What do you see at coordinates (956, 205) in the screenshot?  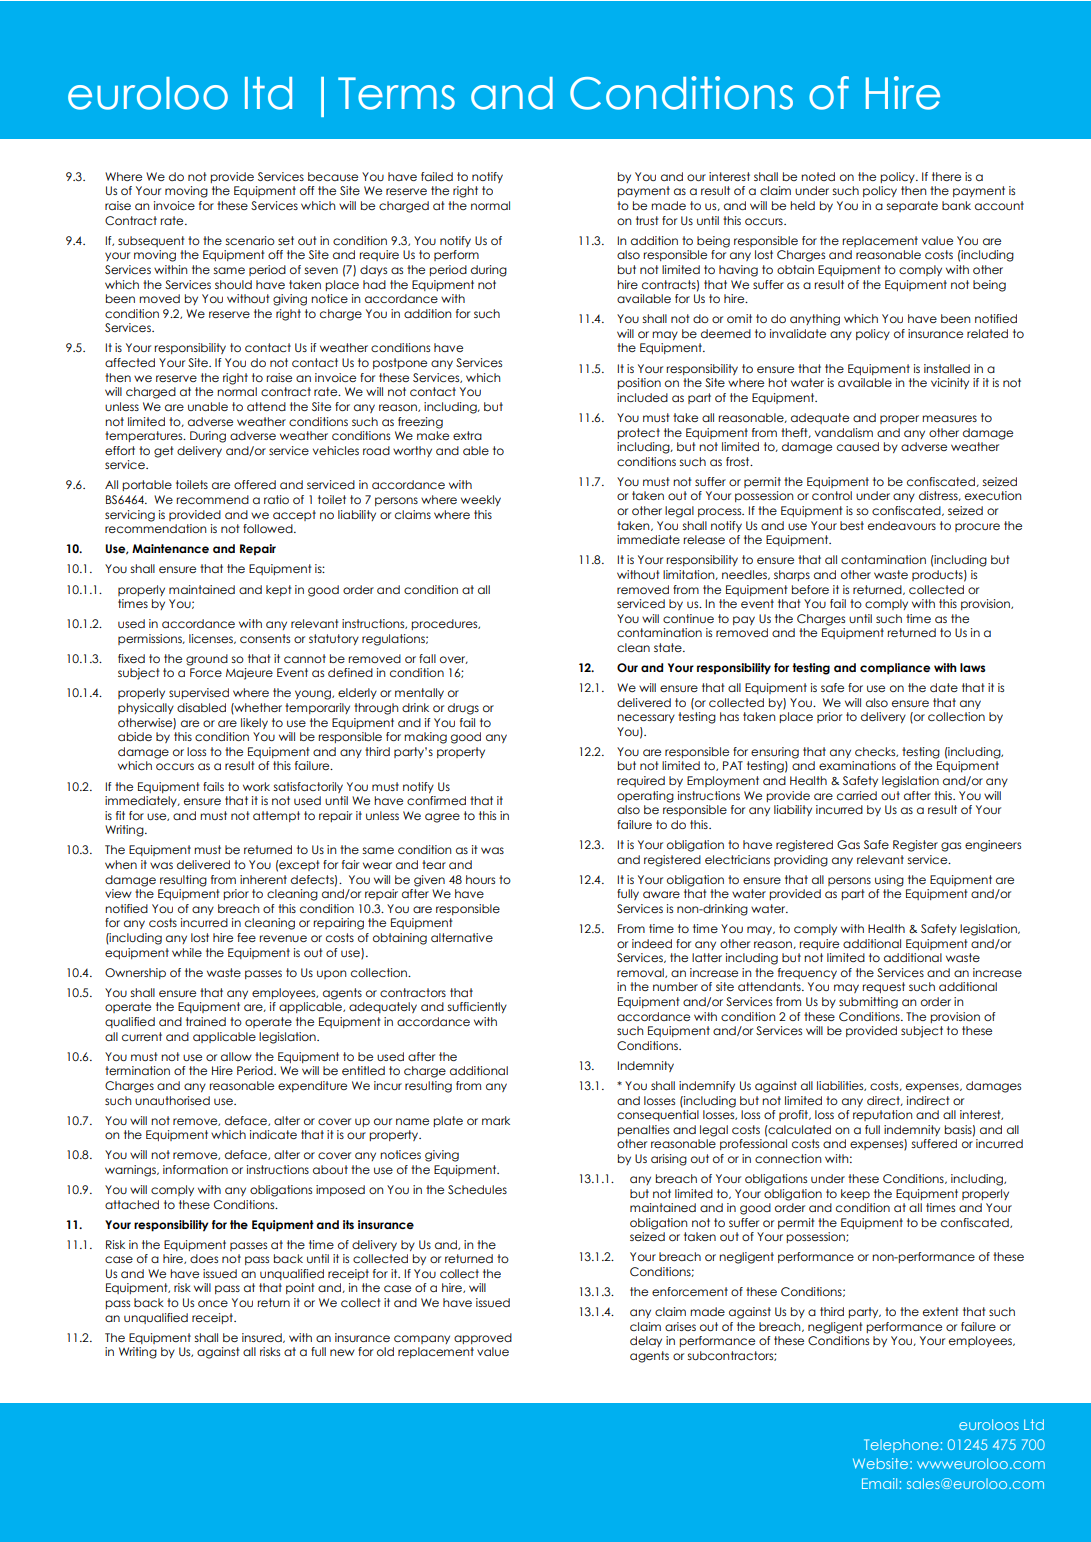 I see `bank` at bounding box center [956, 205].
